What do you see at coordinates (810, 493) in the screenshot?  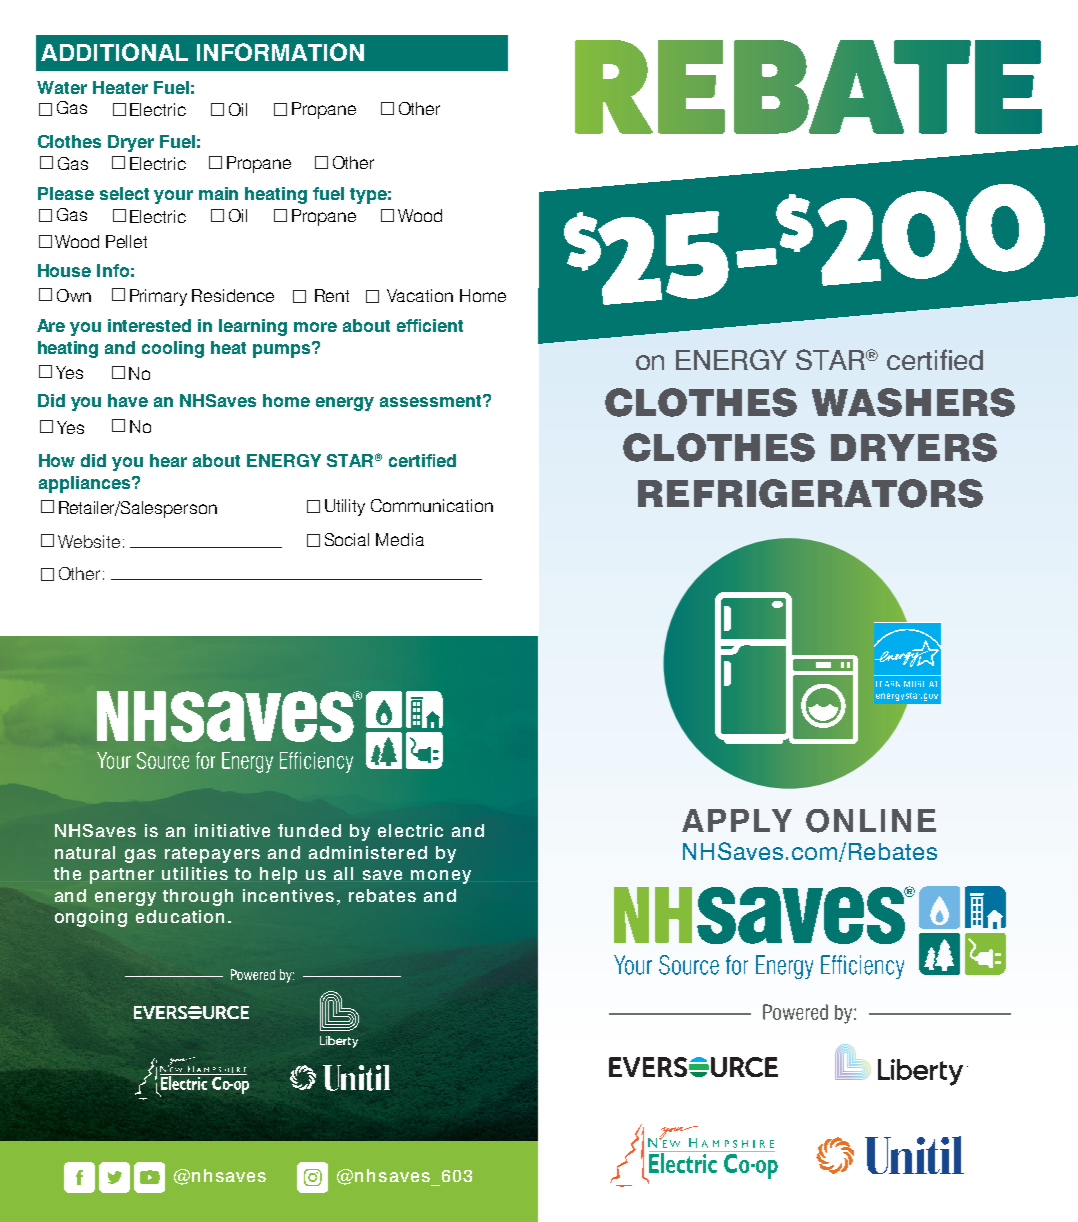 I see `REFRIGERATORS` at bounding box center [810, 493].
